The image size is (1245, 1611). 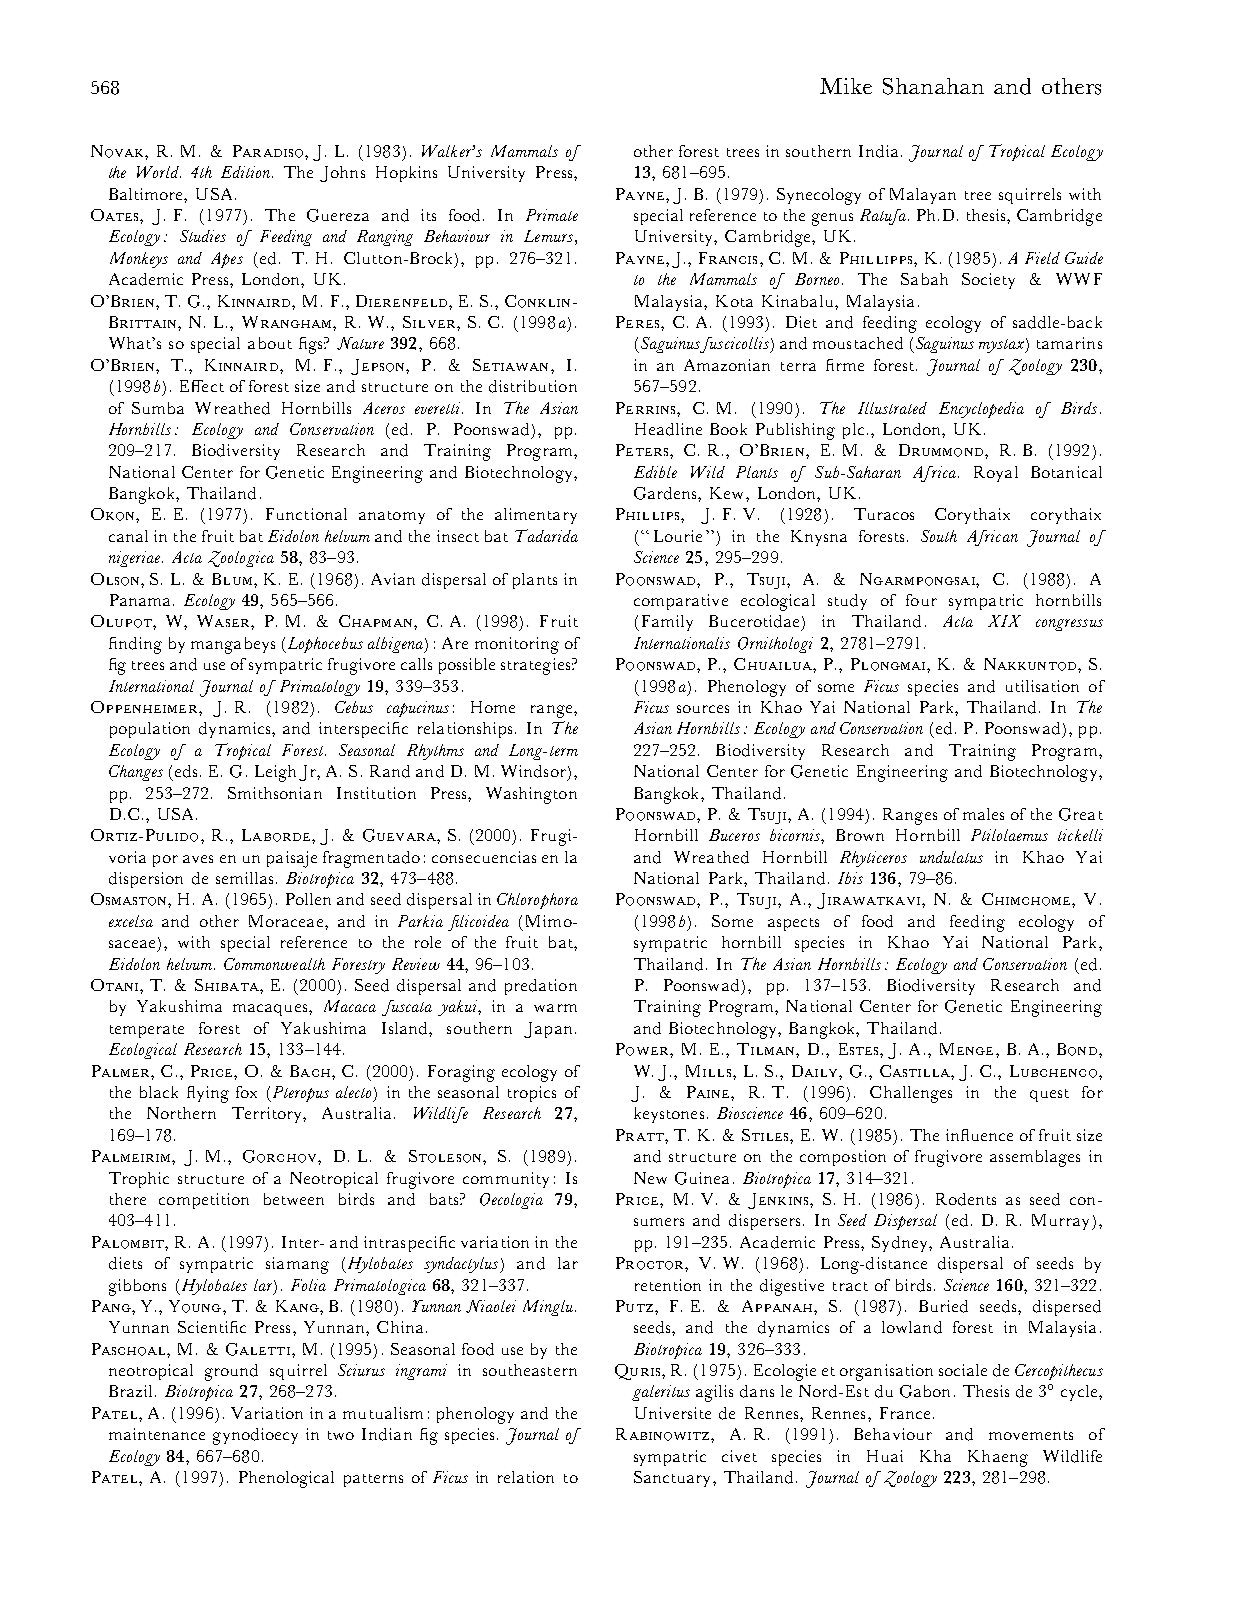 What do you see at coordinates (911, 1094) in the screenshot?
I see `Challenges` at bounding box center [911, 1094].
